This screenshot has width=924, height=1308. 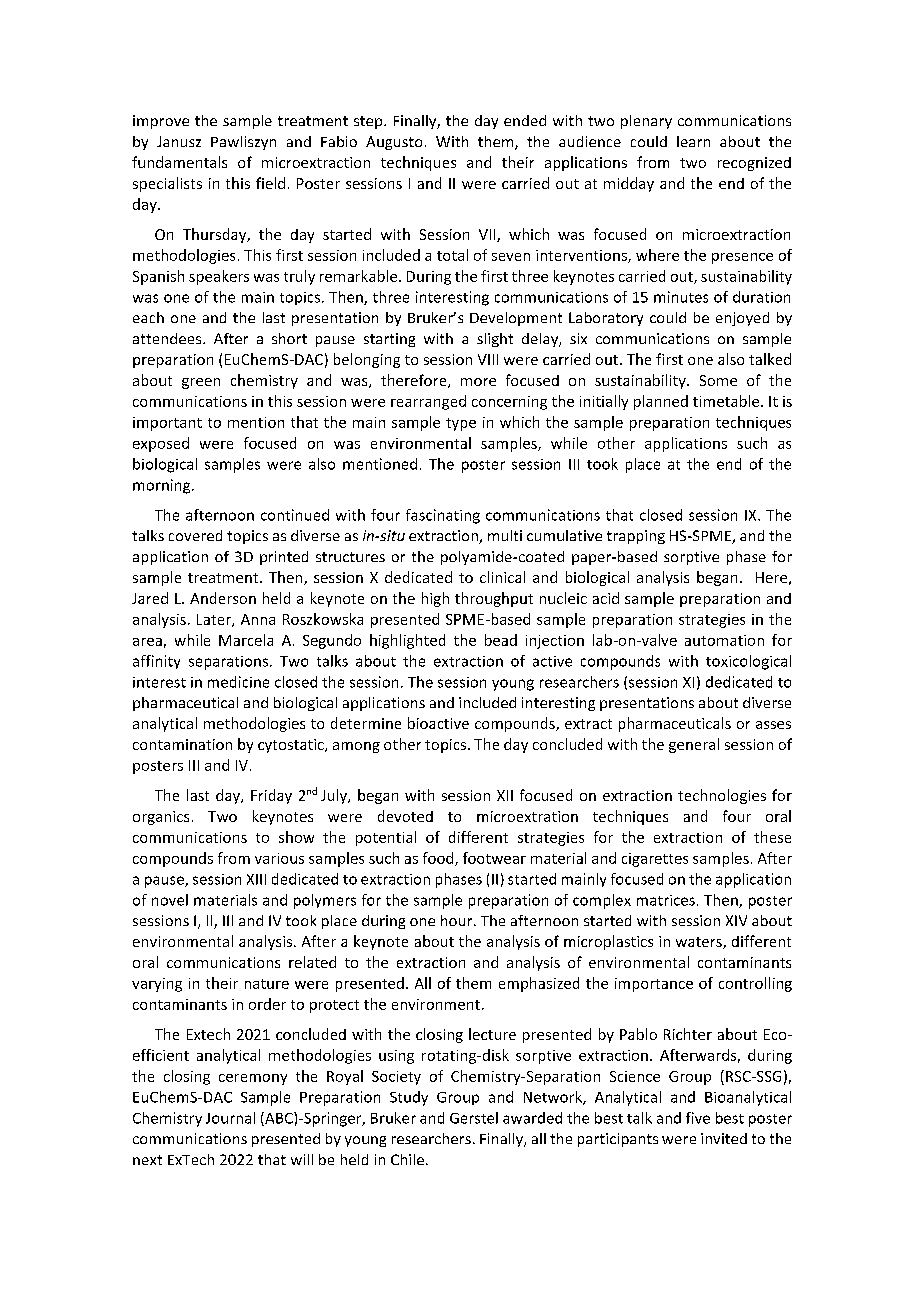 What do you see at coordinates (722, 796) in the screenshot?
I see `technologies` at bounding box center [722, 796].
